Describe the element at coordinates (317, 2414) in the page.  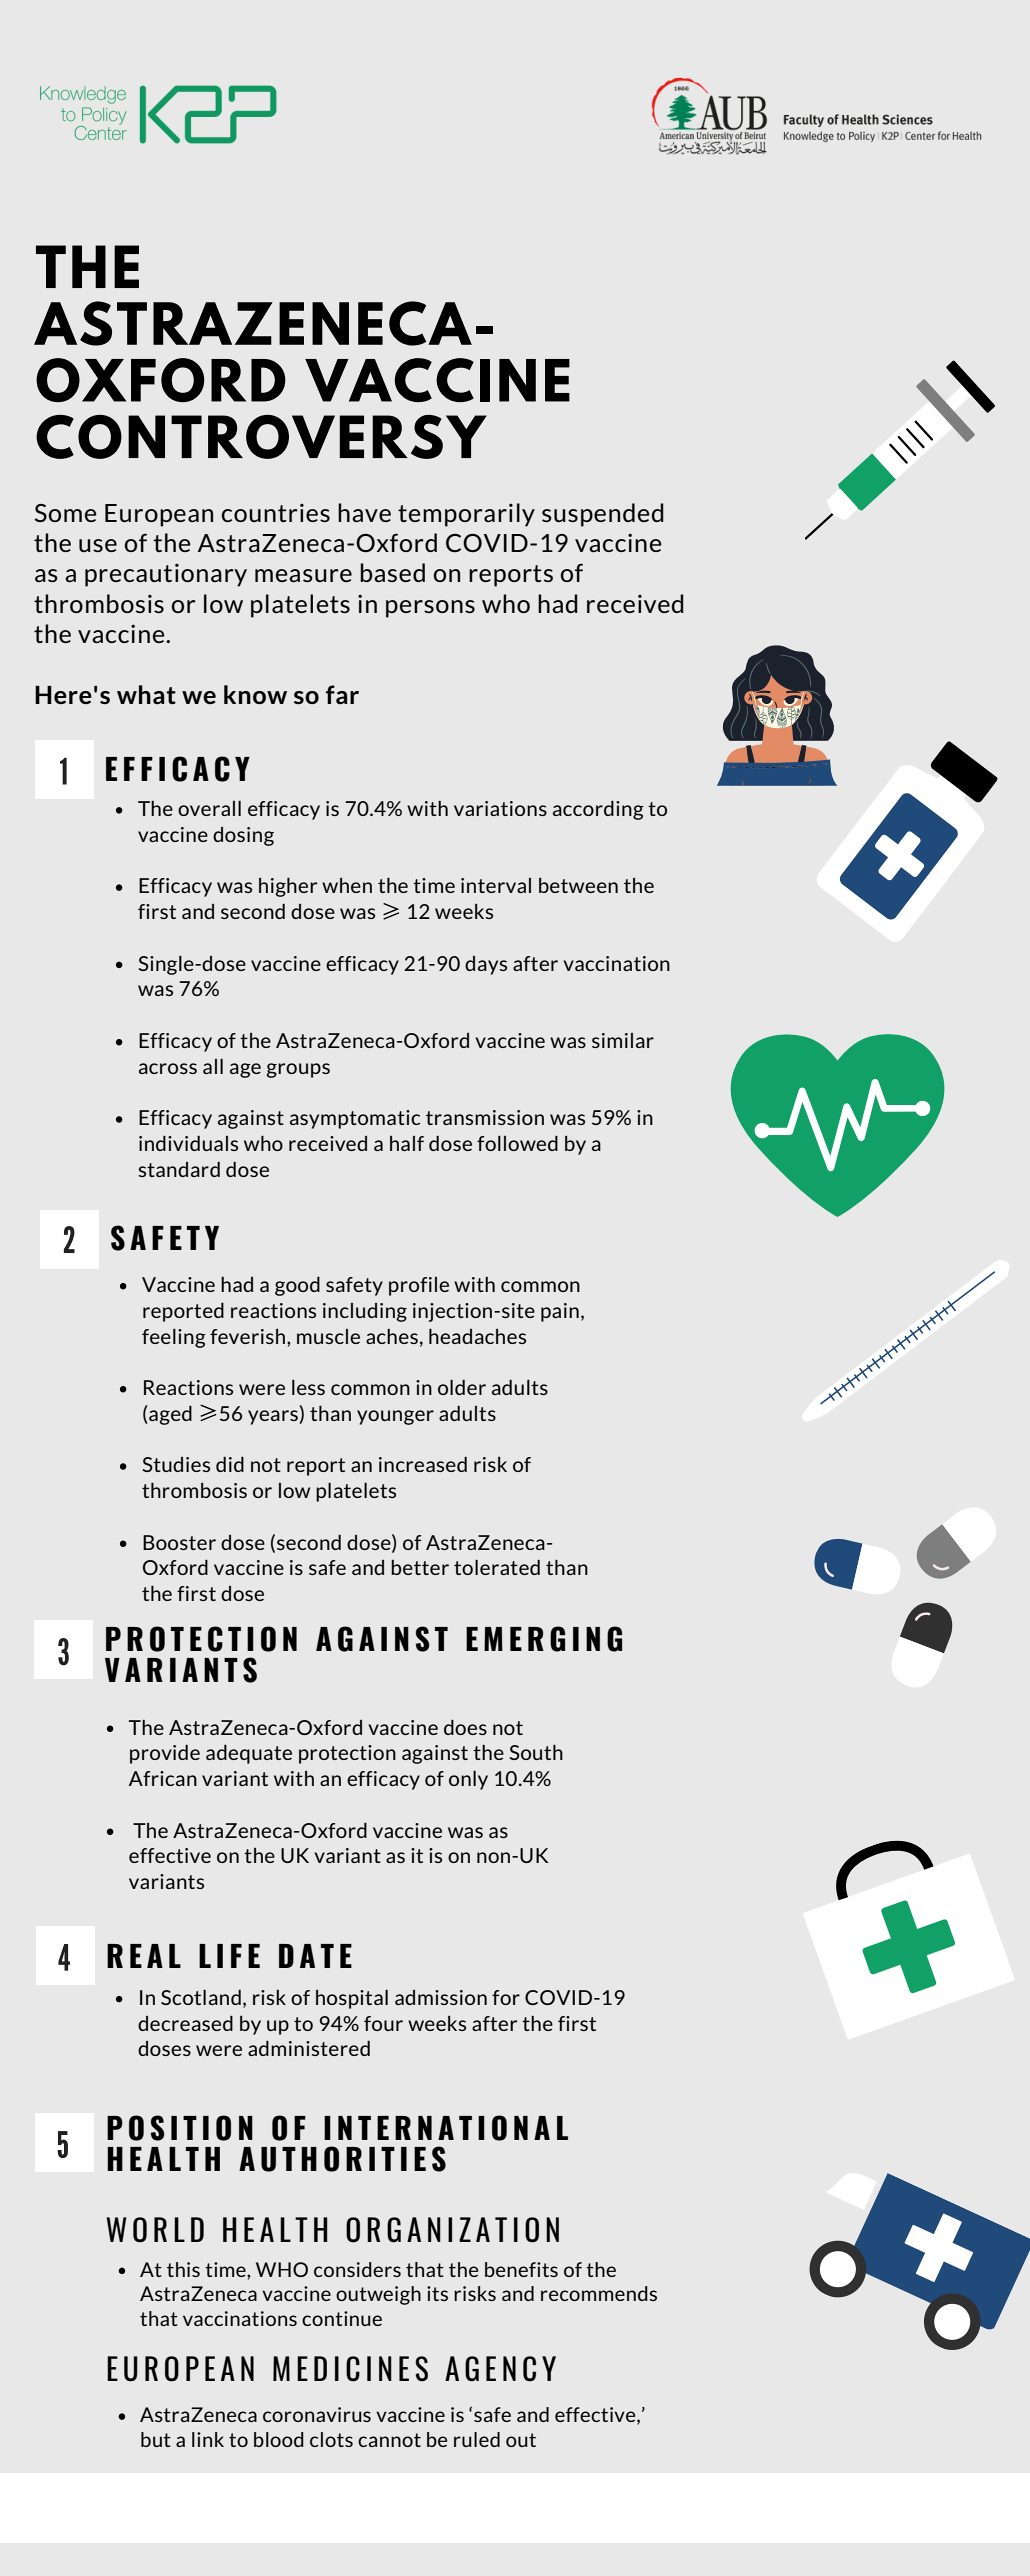
I see `coronavirus` at that location.
